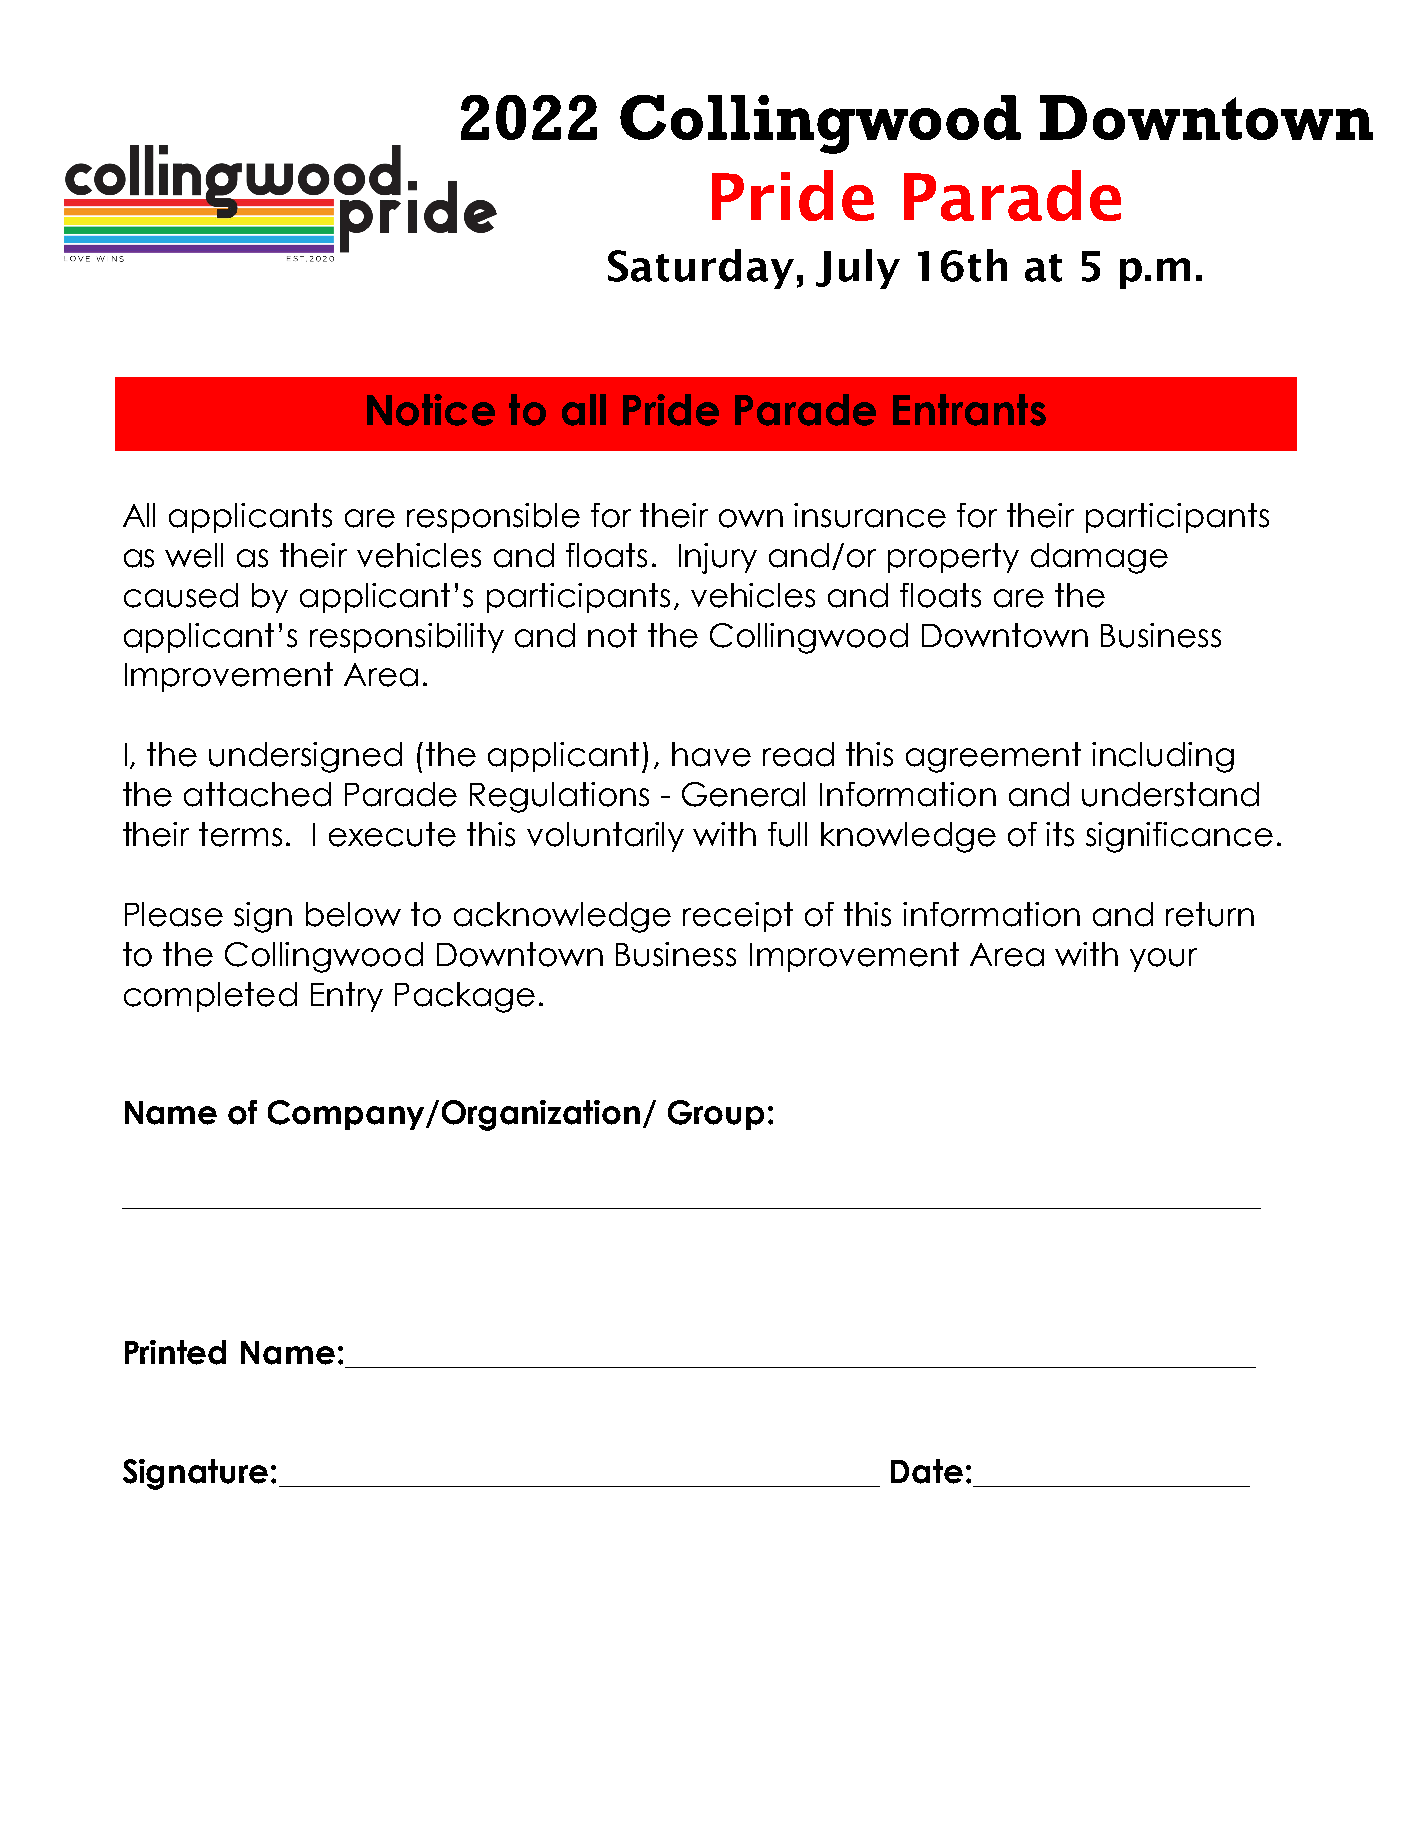  I want to click on July, so click(858, 269).
